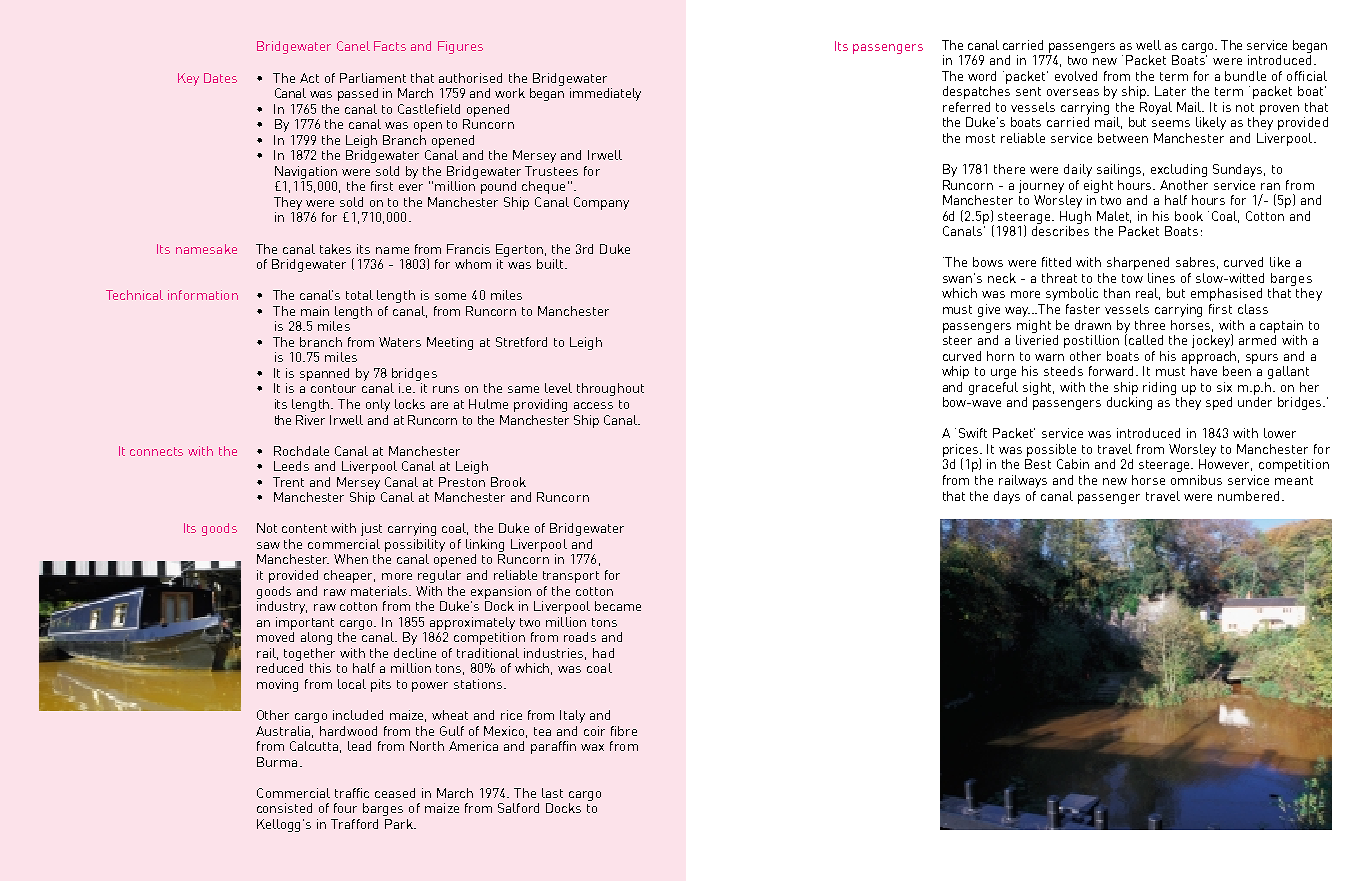 Image resolution: width=1372 pixels, height=881 pixels. I want to click on consisted, so click(284, 808).
